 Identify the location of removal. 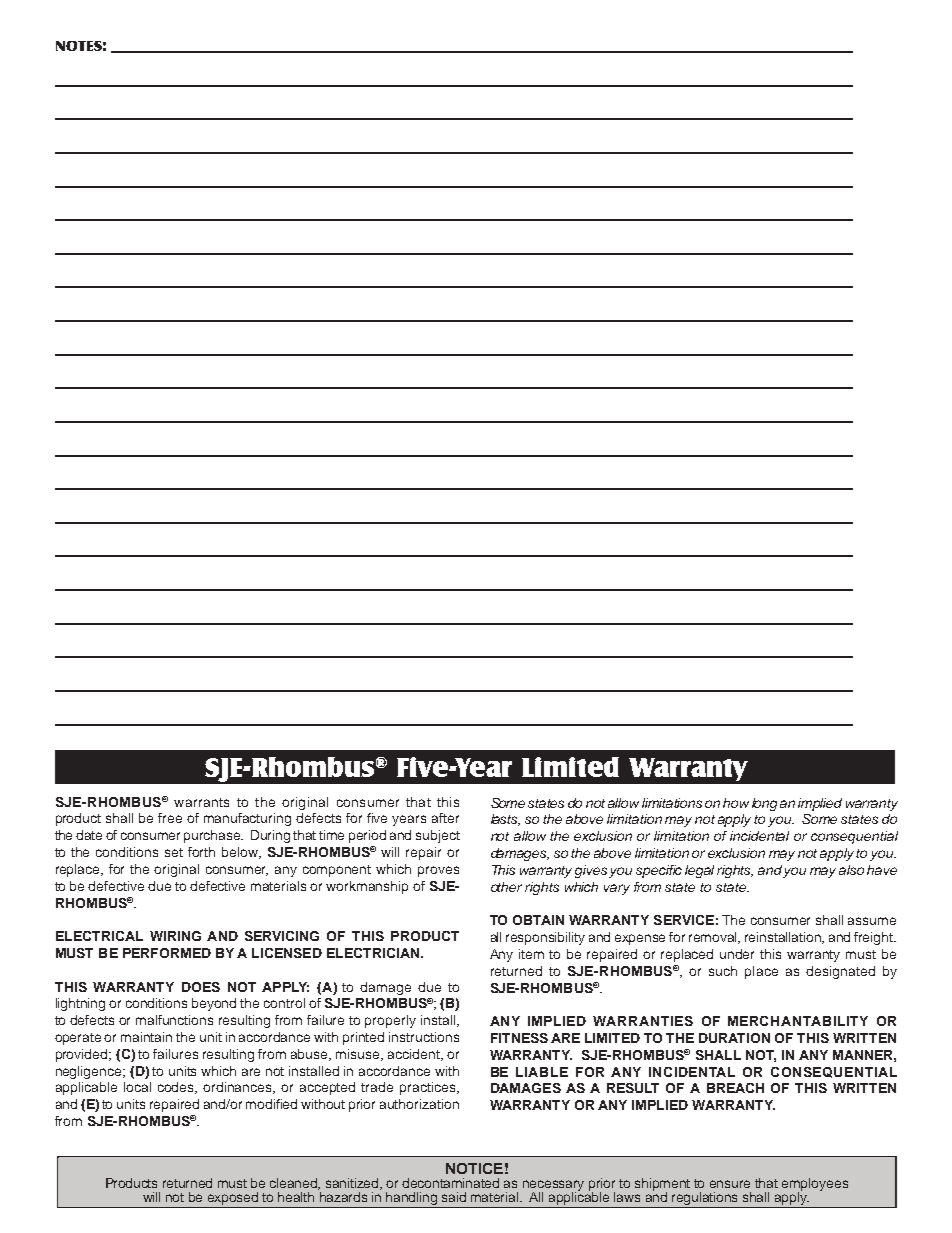
(714, 938).
